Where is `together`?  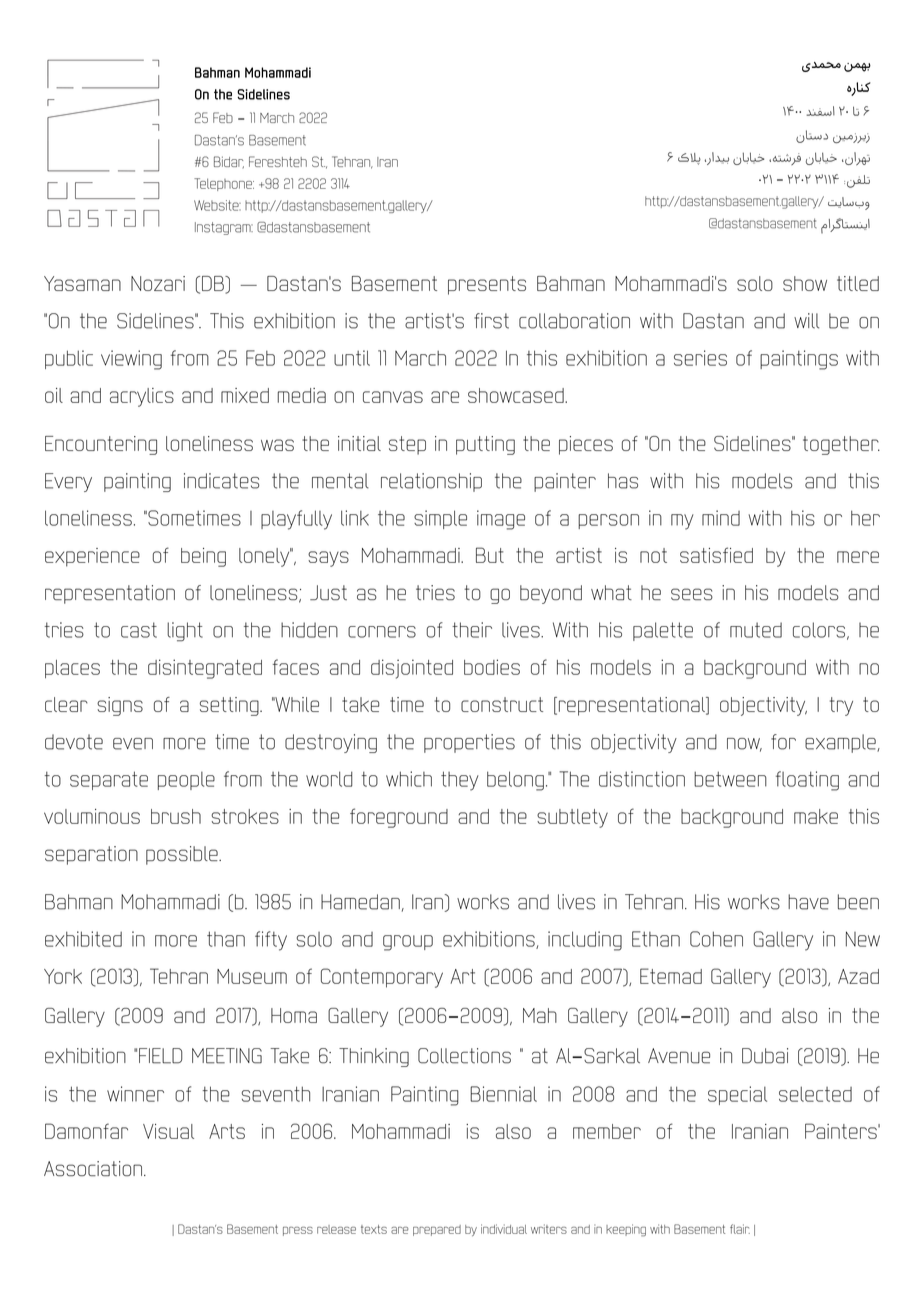
together is located at coordinates (841, 445).
